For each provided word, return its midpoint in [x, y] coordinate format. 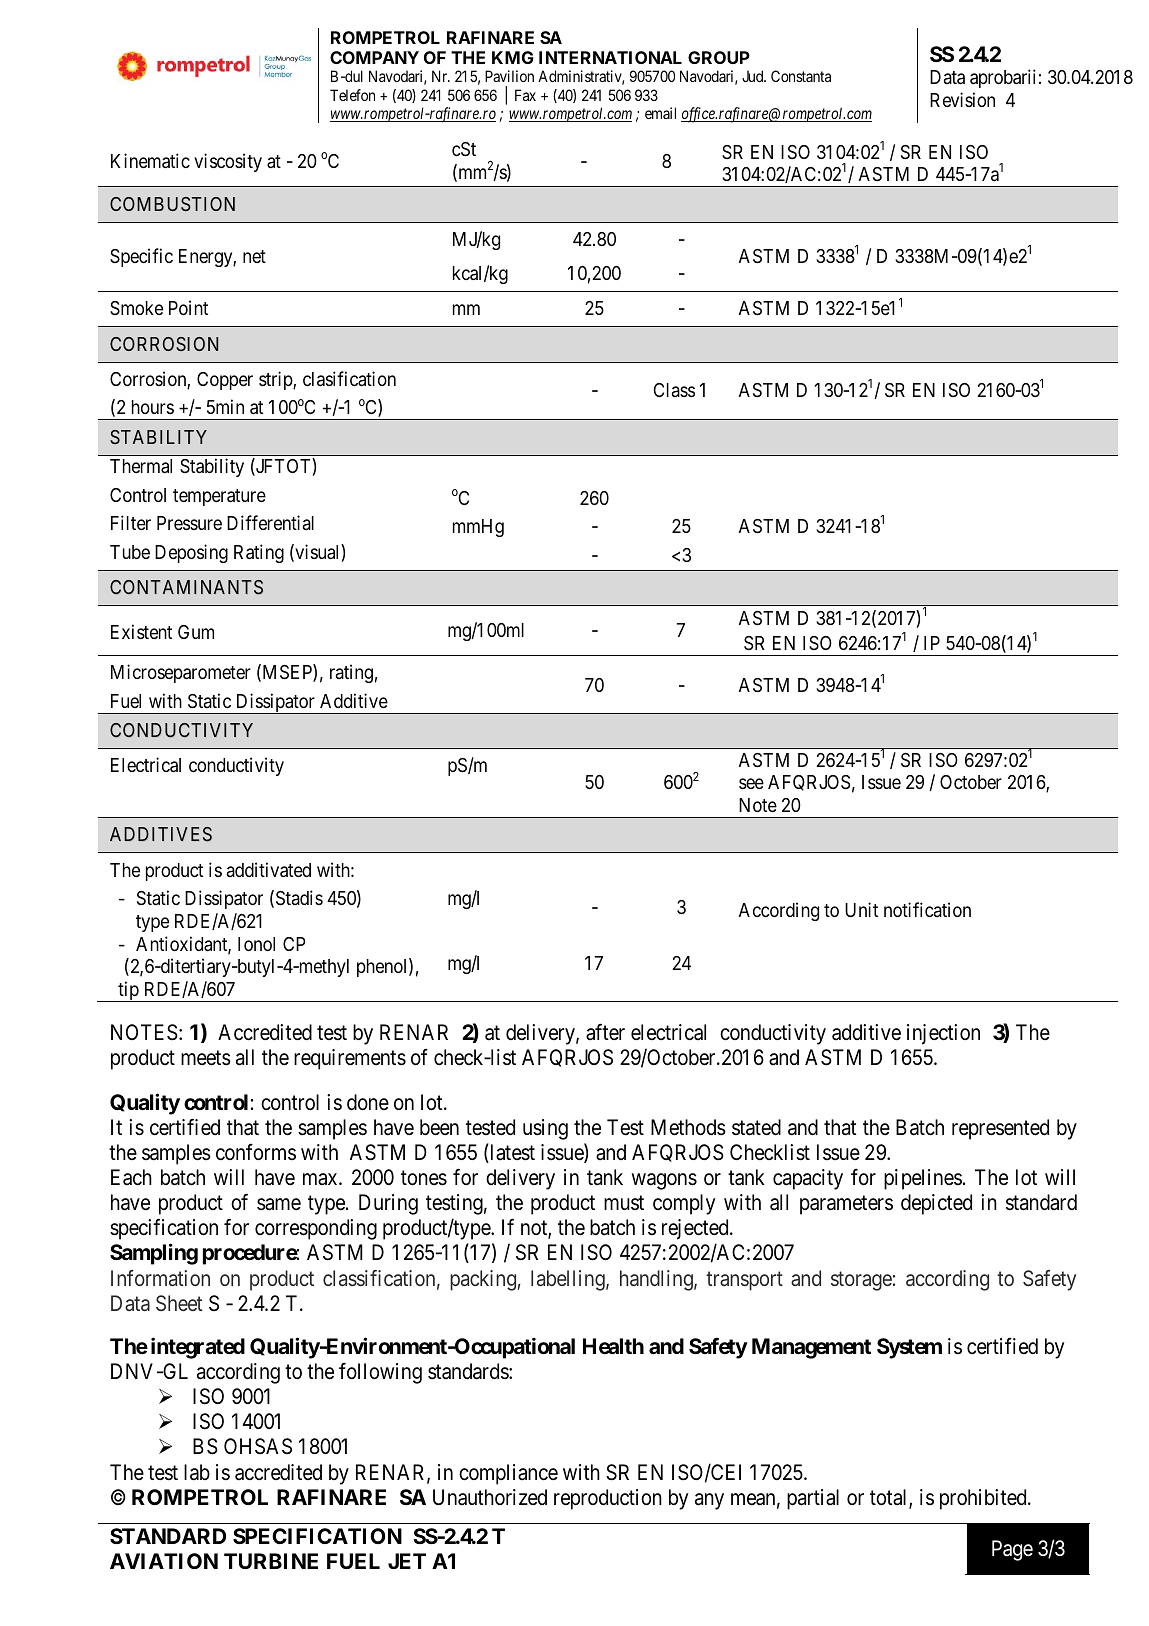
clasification [349, 378]
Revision [962, 99]
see [751, 784]
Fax [525, 95]
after [605, 1032]
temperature [219, 497]
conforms [256, 1152]
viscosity [228, 162]
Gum [196, 632]
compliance [508, 1474]
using [545, 1129]
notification [927, 909]
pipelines [923, 1179]
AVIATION [164, 1561]
